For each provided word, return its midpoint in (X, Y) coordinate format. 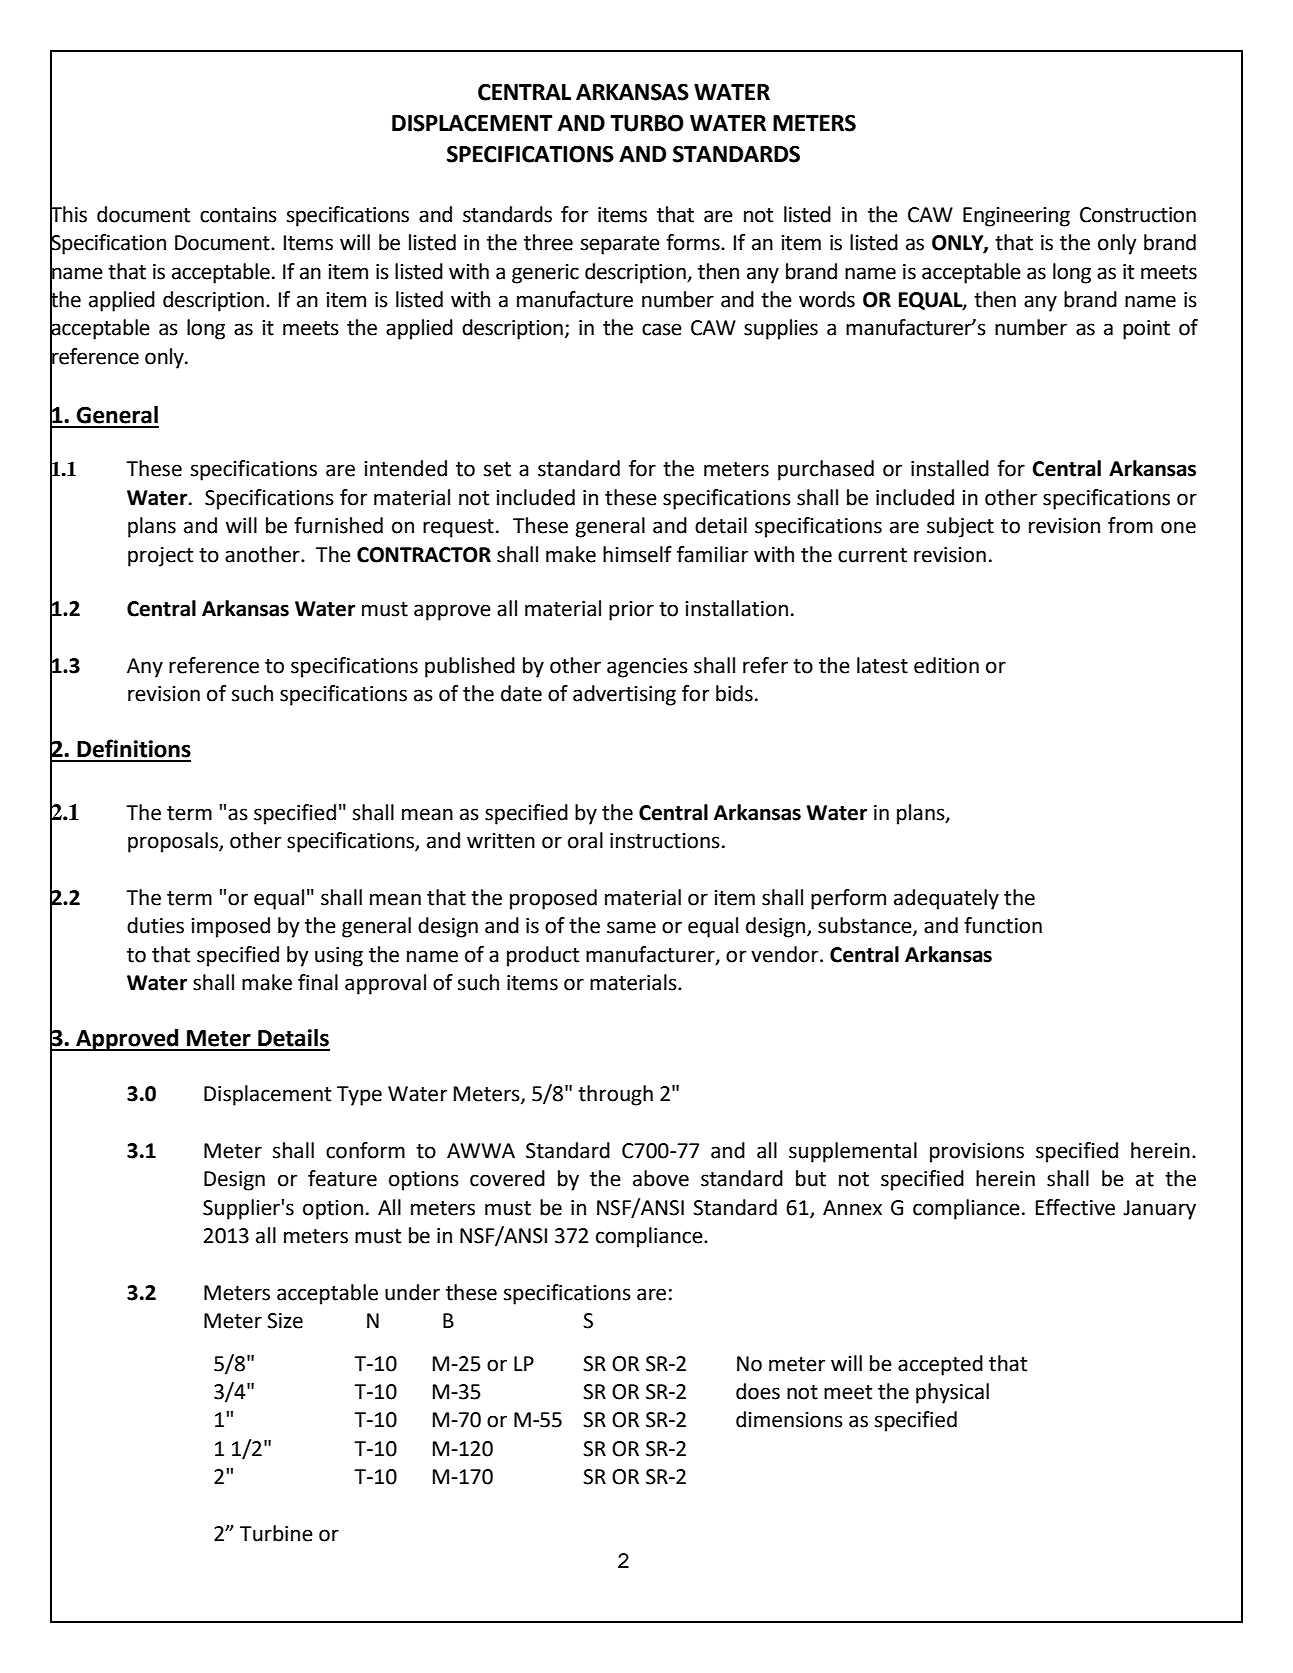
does (758, 1391)
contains (238, 215)
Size (285, 1321)
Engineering (1016, 217)
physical (952, 1393)
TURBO (647, 123)
